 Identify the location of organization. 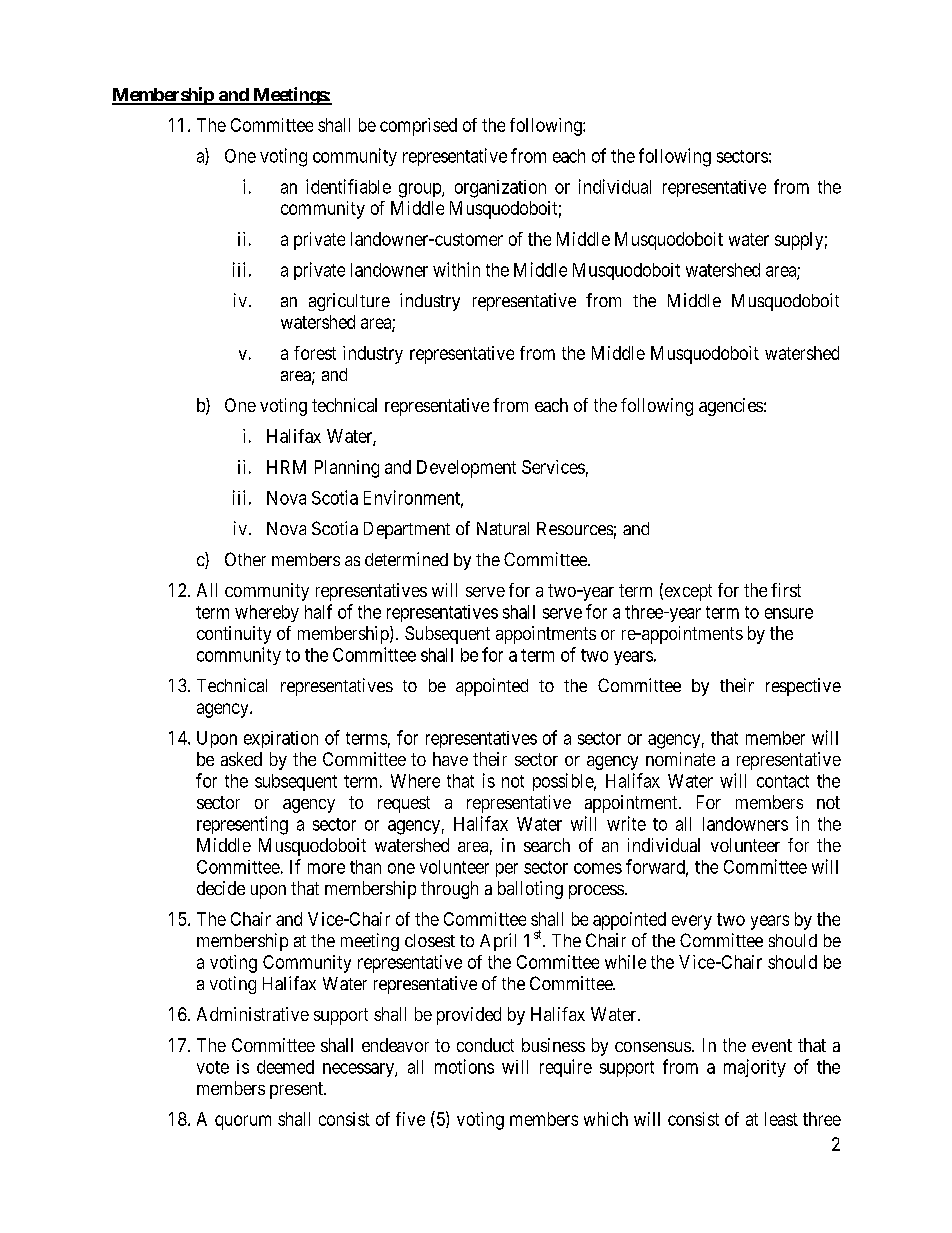
(500, 189).
